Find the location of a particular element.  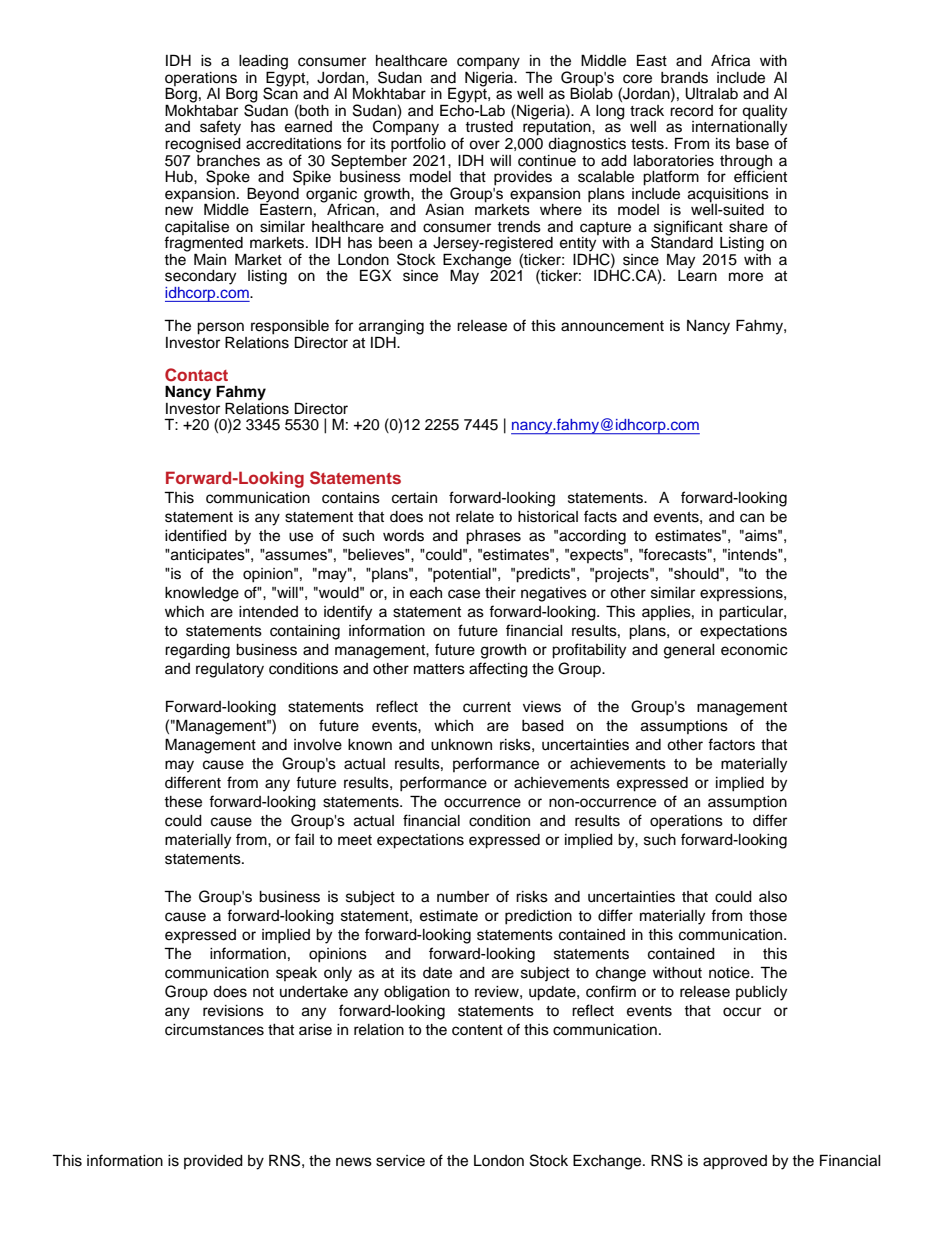

current is located at coordinates (487, 707).
